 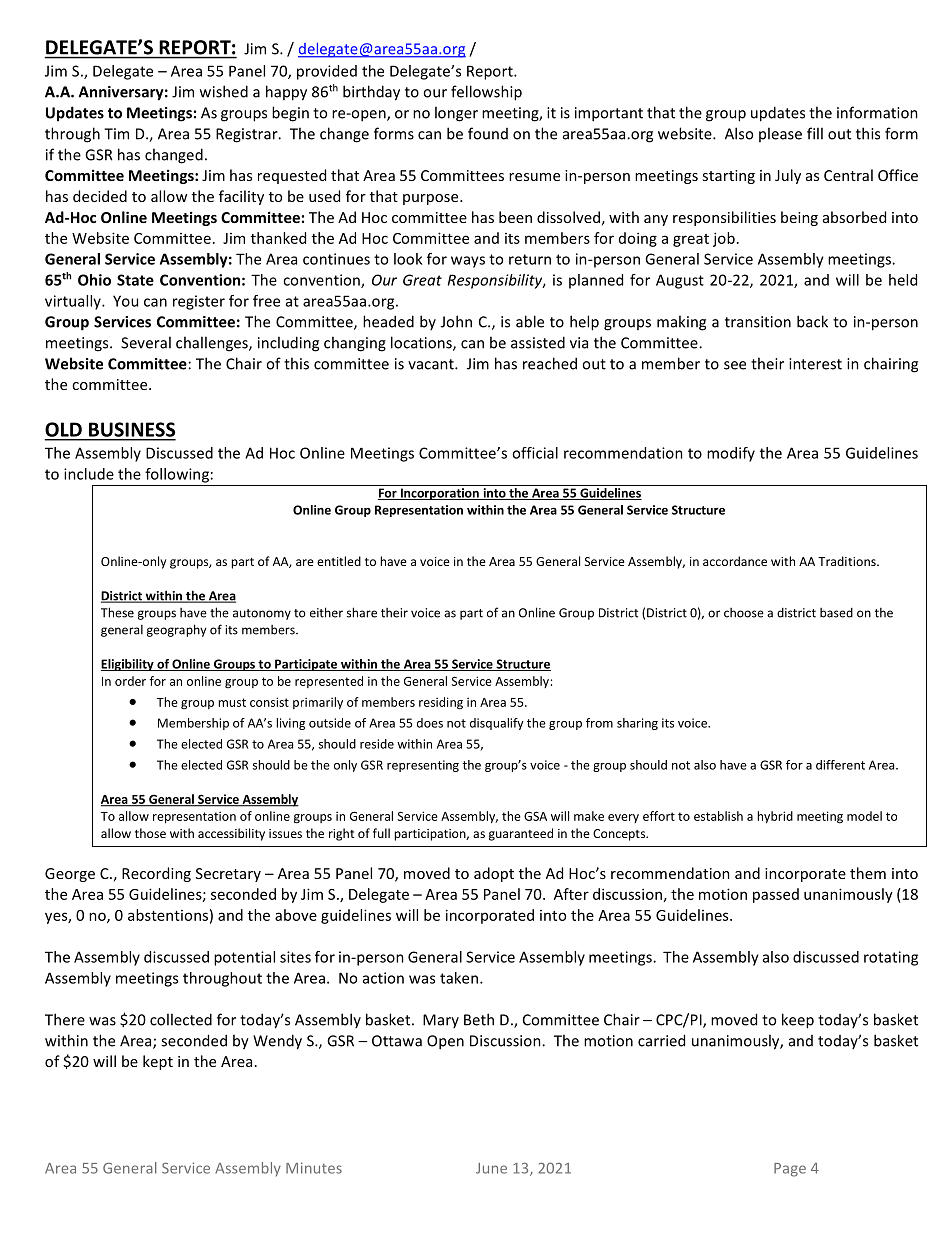 I want to click on passed, so click(x=776, y=895).
